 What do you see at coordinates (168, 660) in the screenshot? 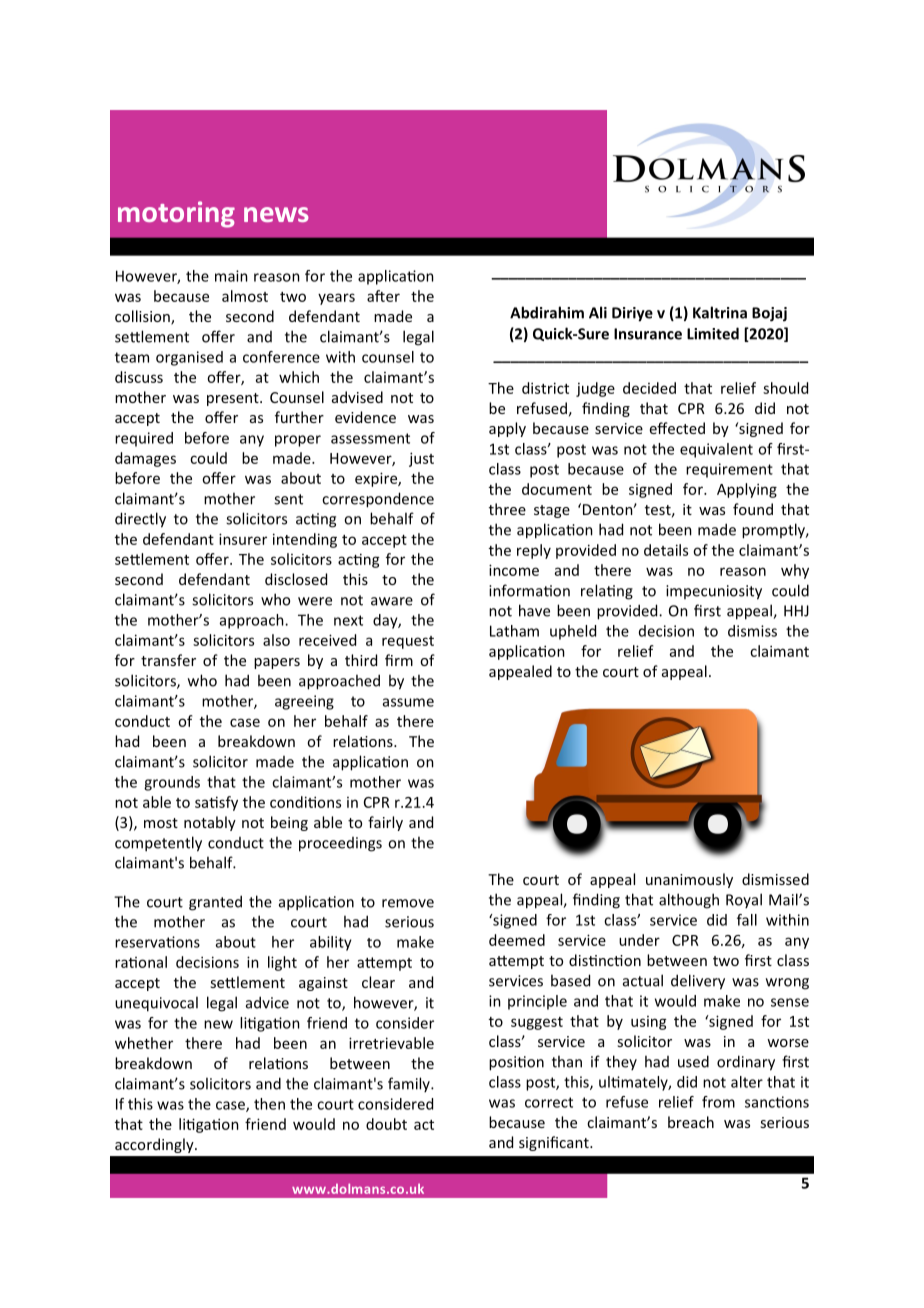
I see `transfer` at bounding box center [168, 660].
